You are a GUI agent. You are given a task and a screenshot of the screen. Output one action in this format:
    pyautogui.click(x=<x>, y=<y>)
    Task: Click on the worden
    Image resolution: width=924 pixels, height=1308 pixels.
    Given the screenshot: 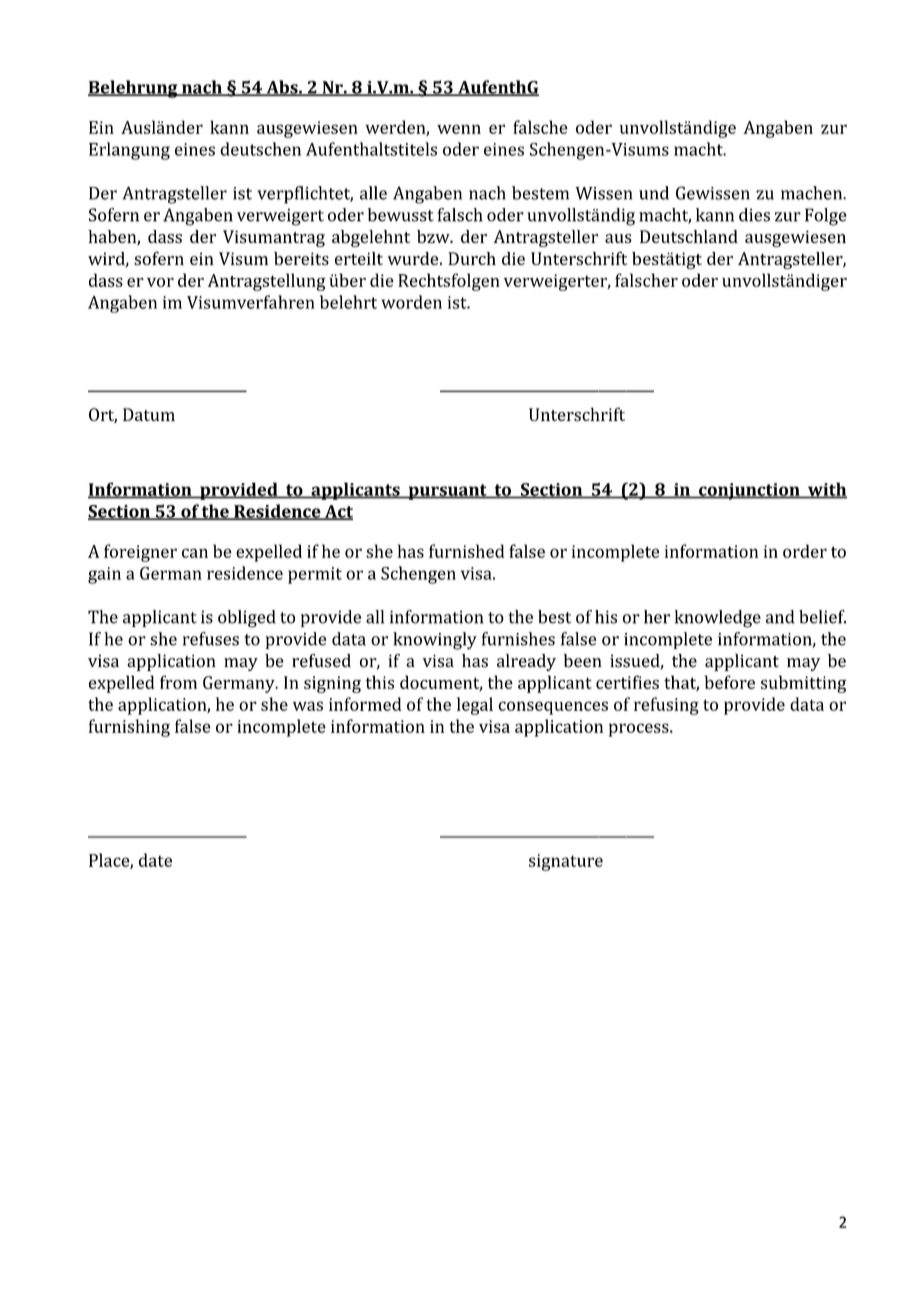 What is the action you would take?
    pyautogui.click(x=411, y=302)
